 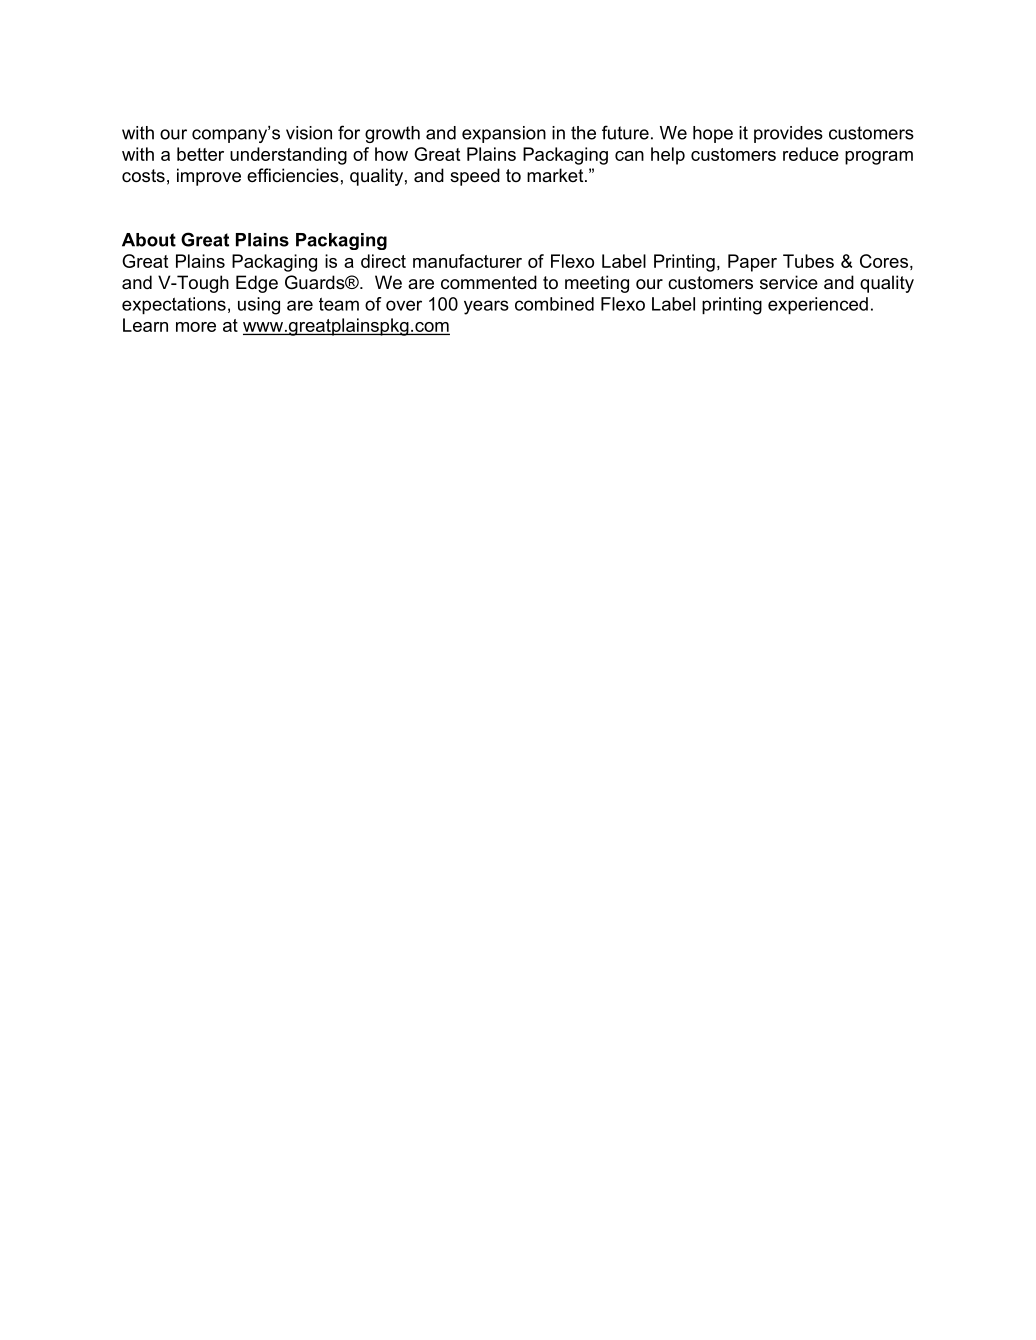 I want to click on more, so click(x=196, y=327).
